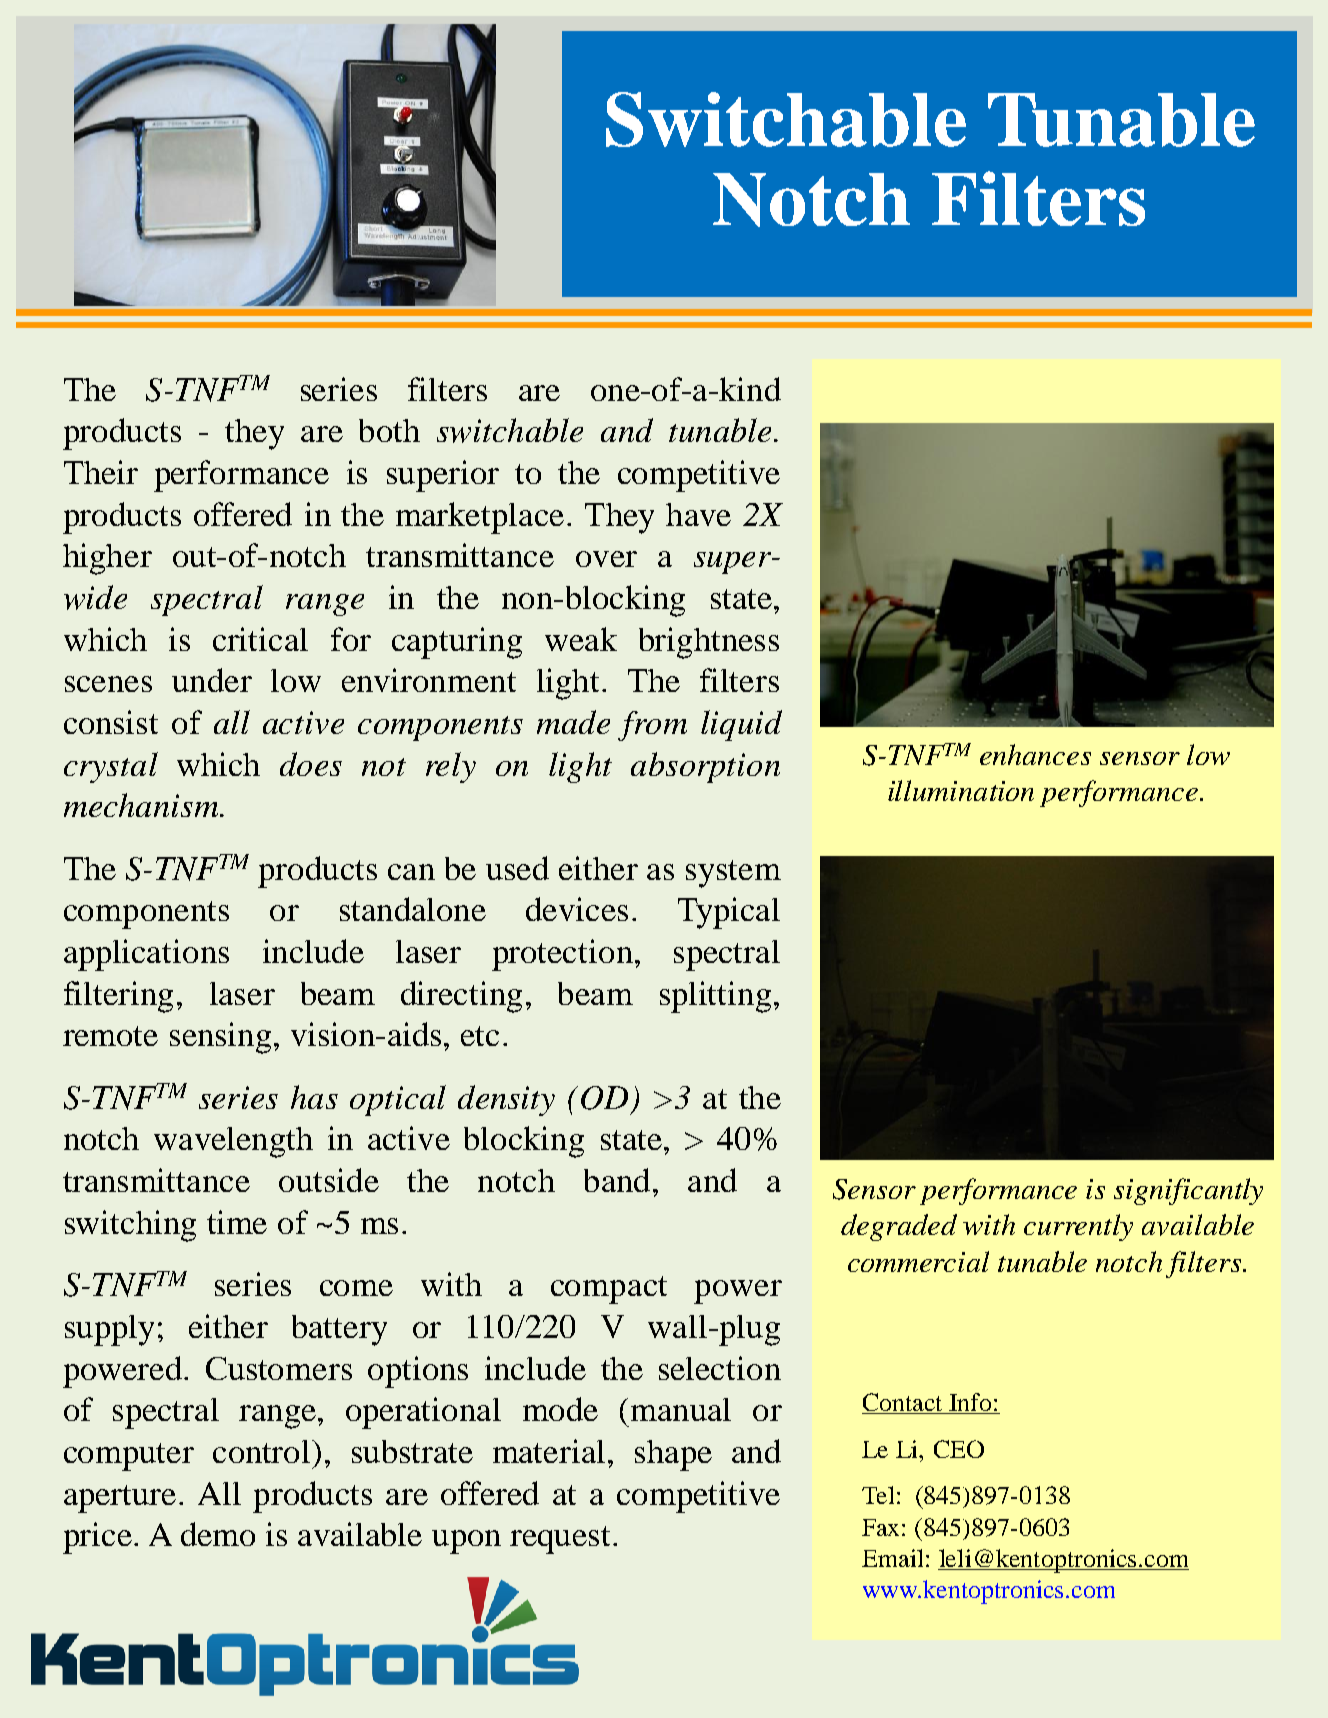  Describe the element at coordinates (101, 472) in the screenshot. I see `Their` at that location.
